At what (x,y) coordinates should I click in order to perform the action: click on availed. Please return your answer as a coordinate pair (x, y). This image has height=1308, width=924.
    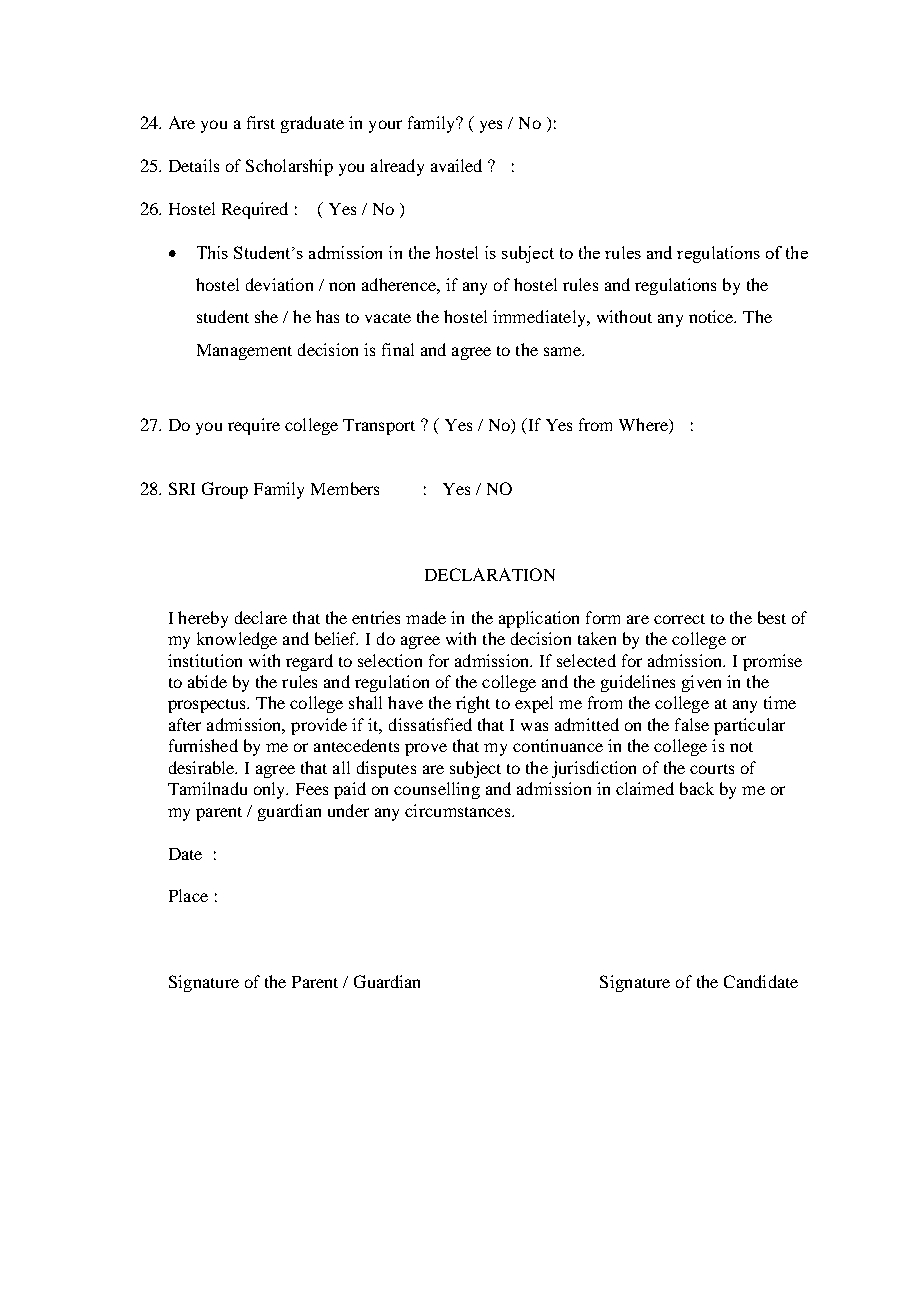
    Looking at the image, I should click on (456, 165).
